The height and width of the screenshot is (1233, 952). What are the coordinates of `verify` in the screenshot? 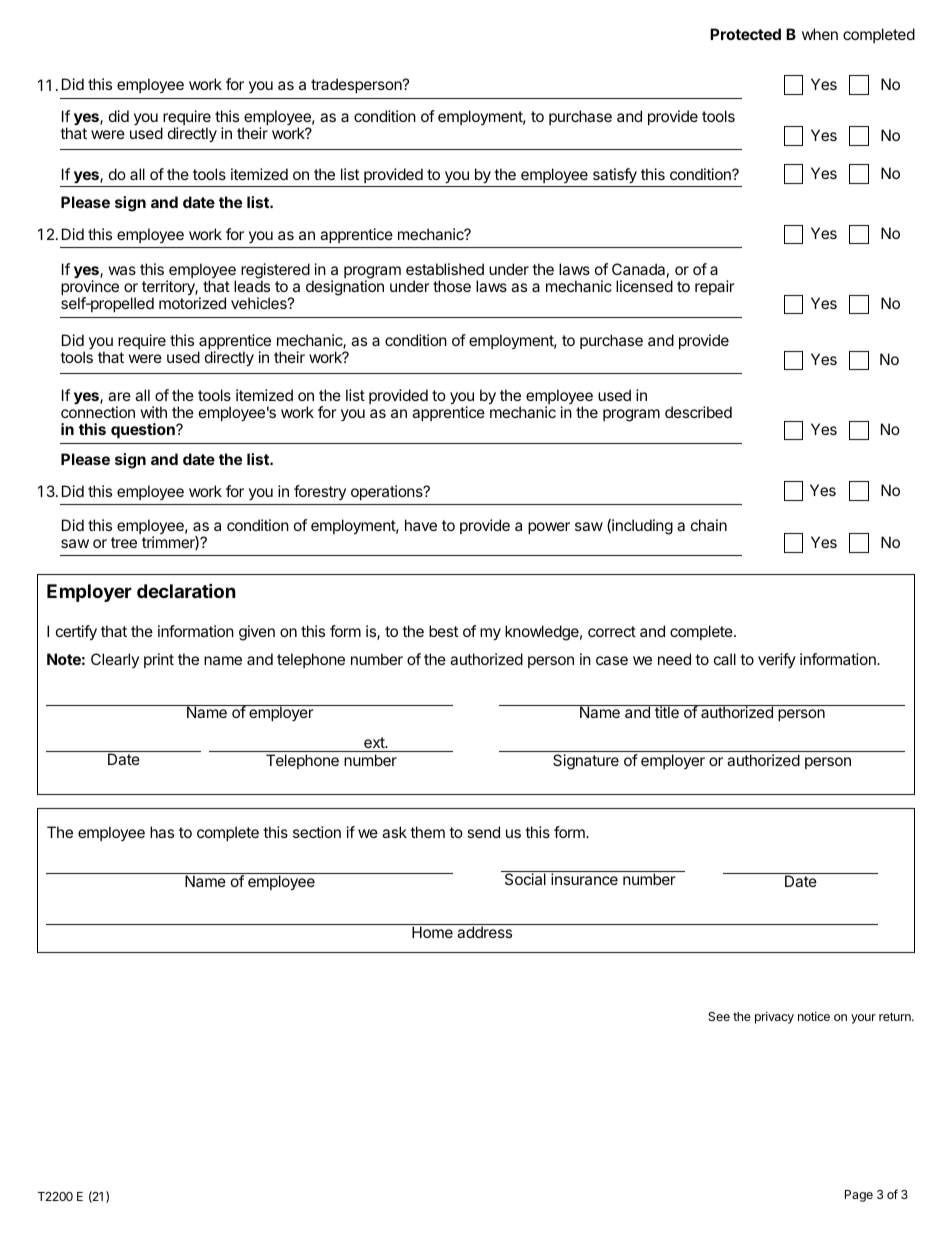 It's located at (777, 660).
